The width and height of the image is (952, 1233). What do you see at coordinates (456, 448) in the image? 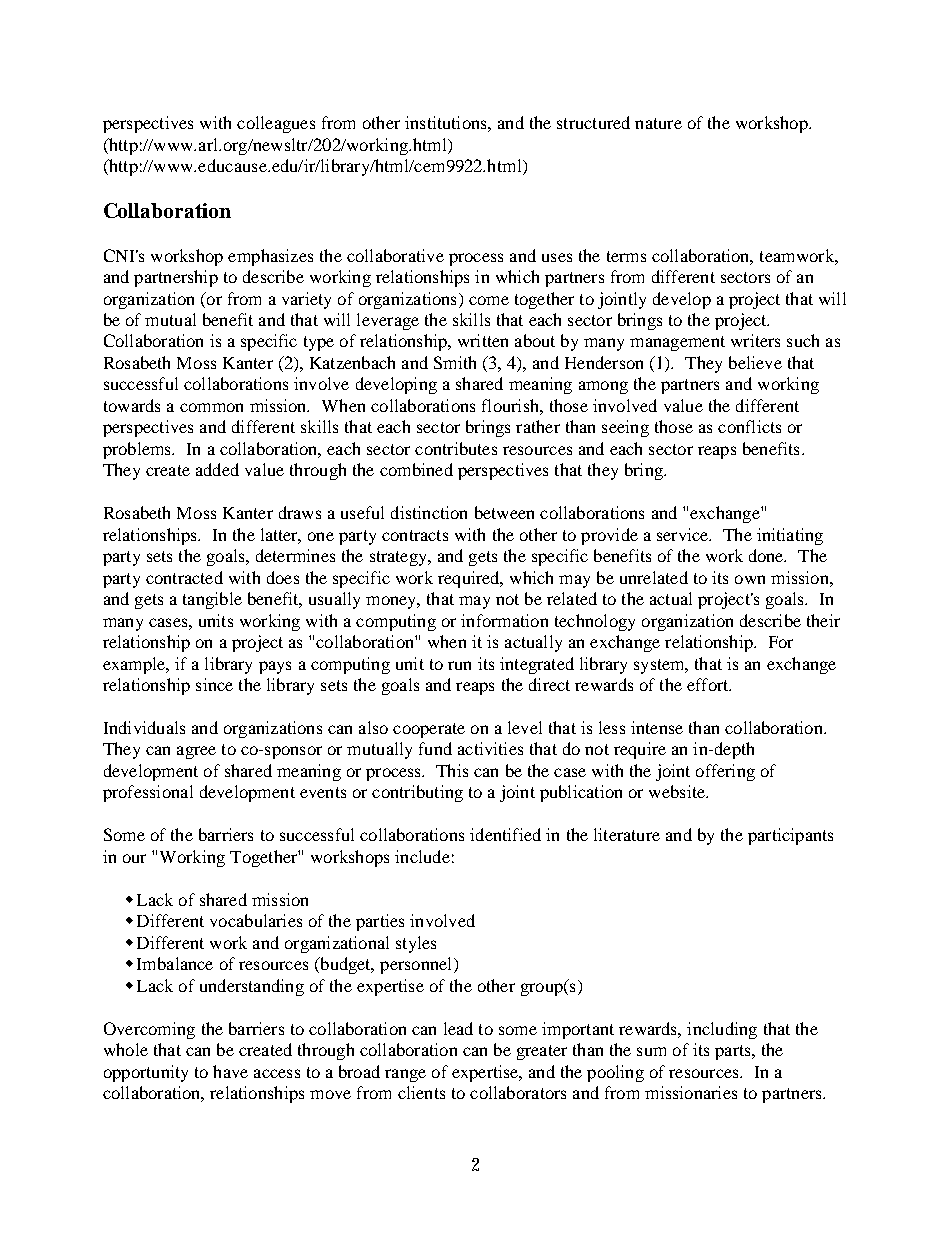
I see `contributes` at bounding box center [456, 448].
